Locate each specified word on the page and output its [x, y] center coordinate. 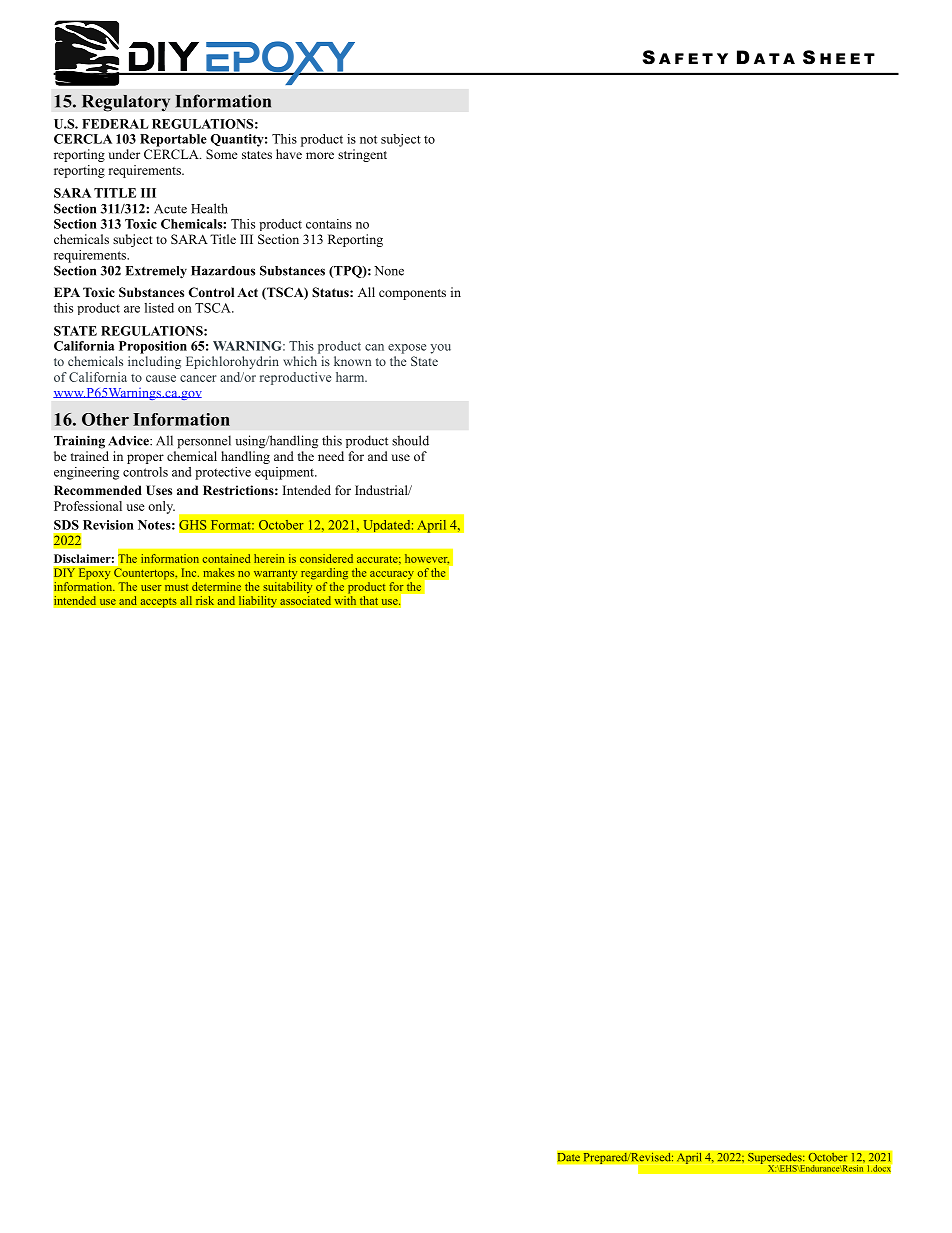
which [300, 361]
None [389, 271]
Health [209, 208]
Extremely [156, 272]
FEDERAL [115, 124]
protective [223, 473]
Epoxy [94, 574]
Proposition [153, 347]
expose [407, 349]
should [410, 440]
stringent [362, 155]
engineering [86, 473]
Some [222, 154]
